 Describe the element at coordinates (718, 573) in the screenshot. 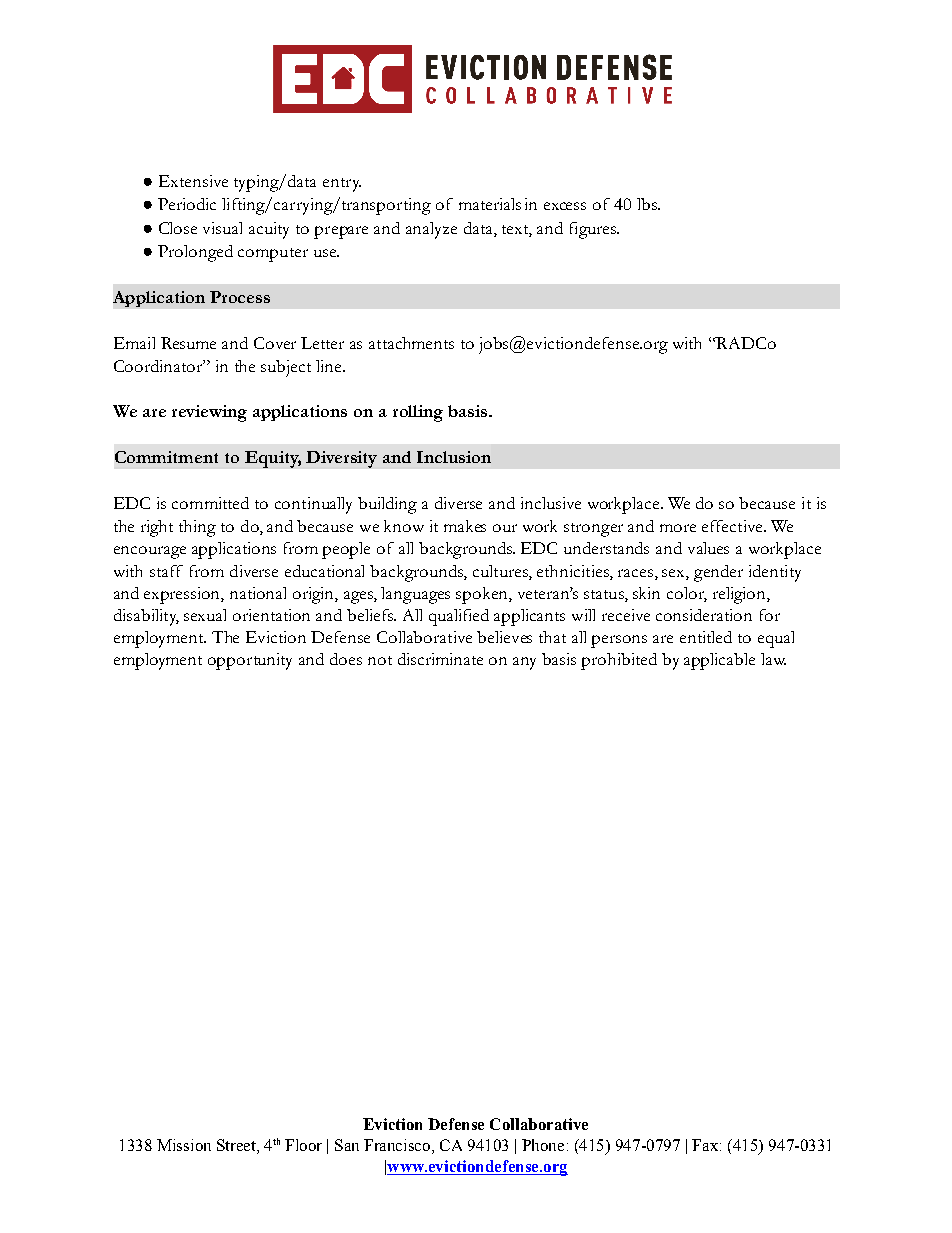

I see `gender` at that location.
